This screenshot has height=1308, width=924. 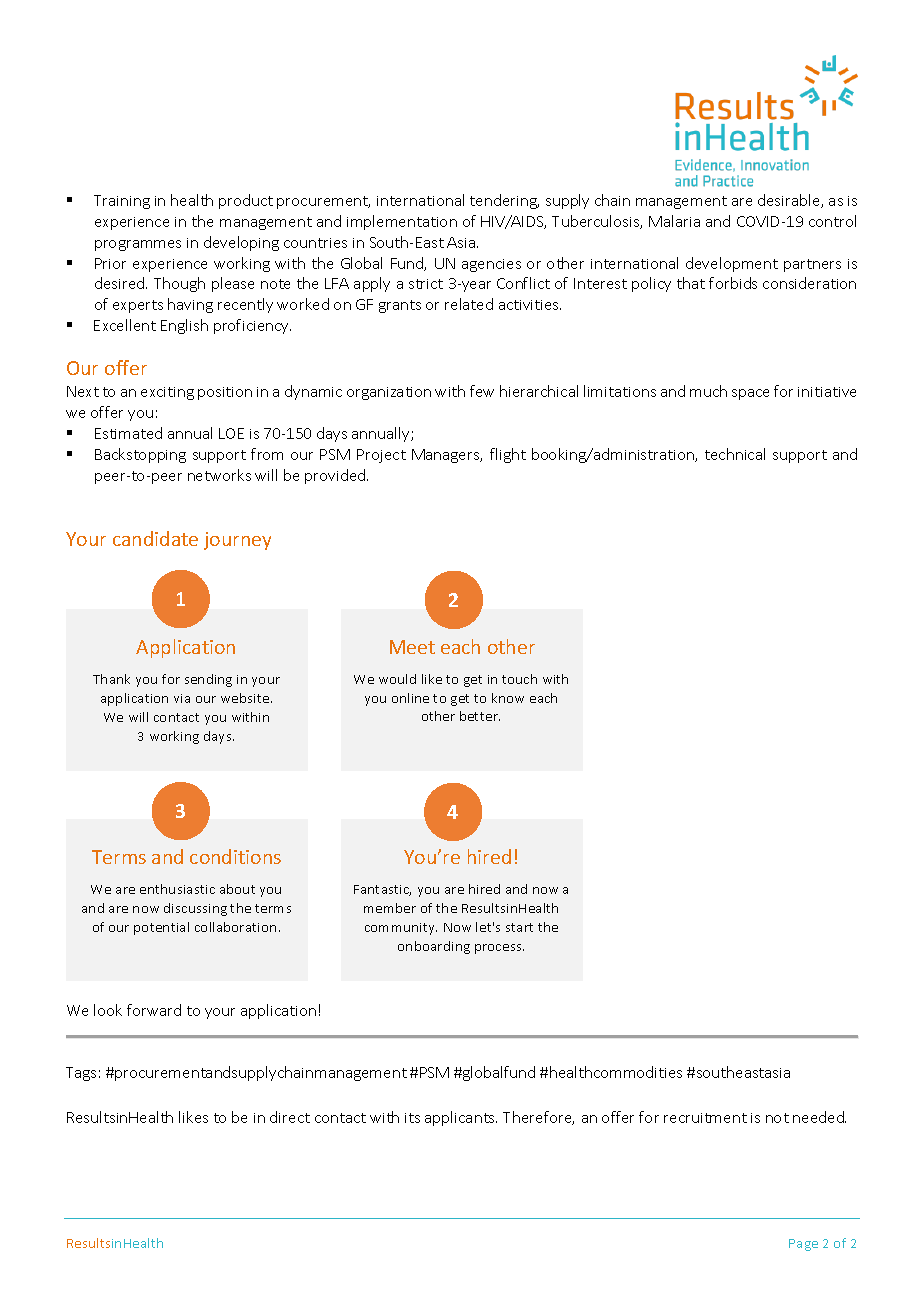 I want to click on Page, so click(x=803, y=1245).
